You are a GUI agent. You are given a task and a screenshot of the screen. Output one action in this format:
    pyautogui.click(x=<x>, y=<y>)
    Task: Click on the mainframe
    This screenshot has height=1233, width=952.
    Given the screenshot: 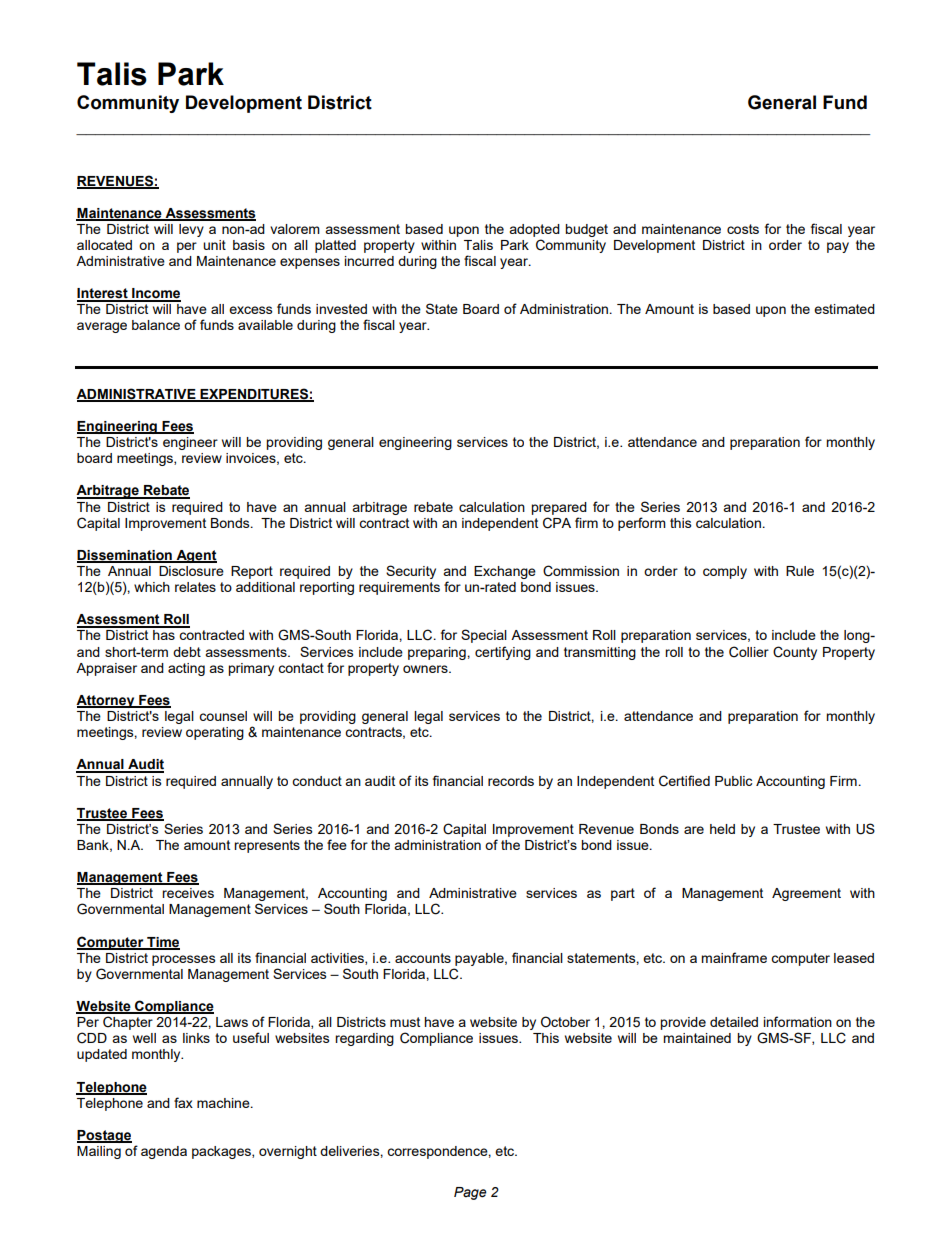 What is the action you would take?
    pyautogui.click(x=734, y=957)
